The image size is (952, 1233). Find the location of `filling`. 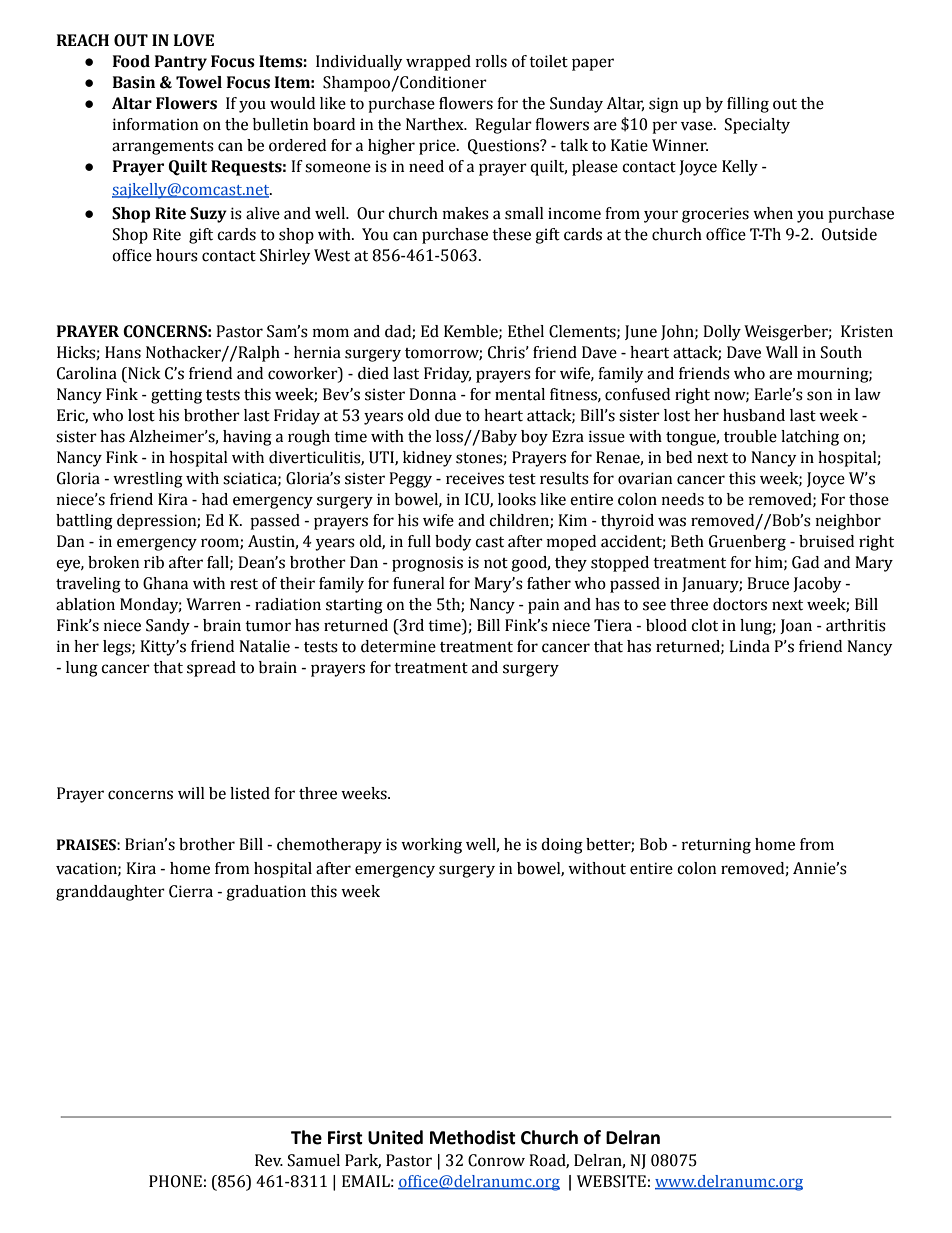

filling is located at coordinates (748, 105).
